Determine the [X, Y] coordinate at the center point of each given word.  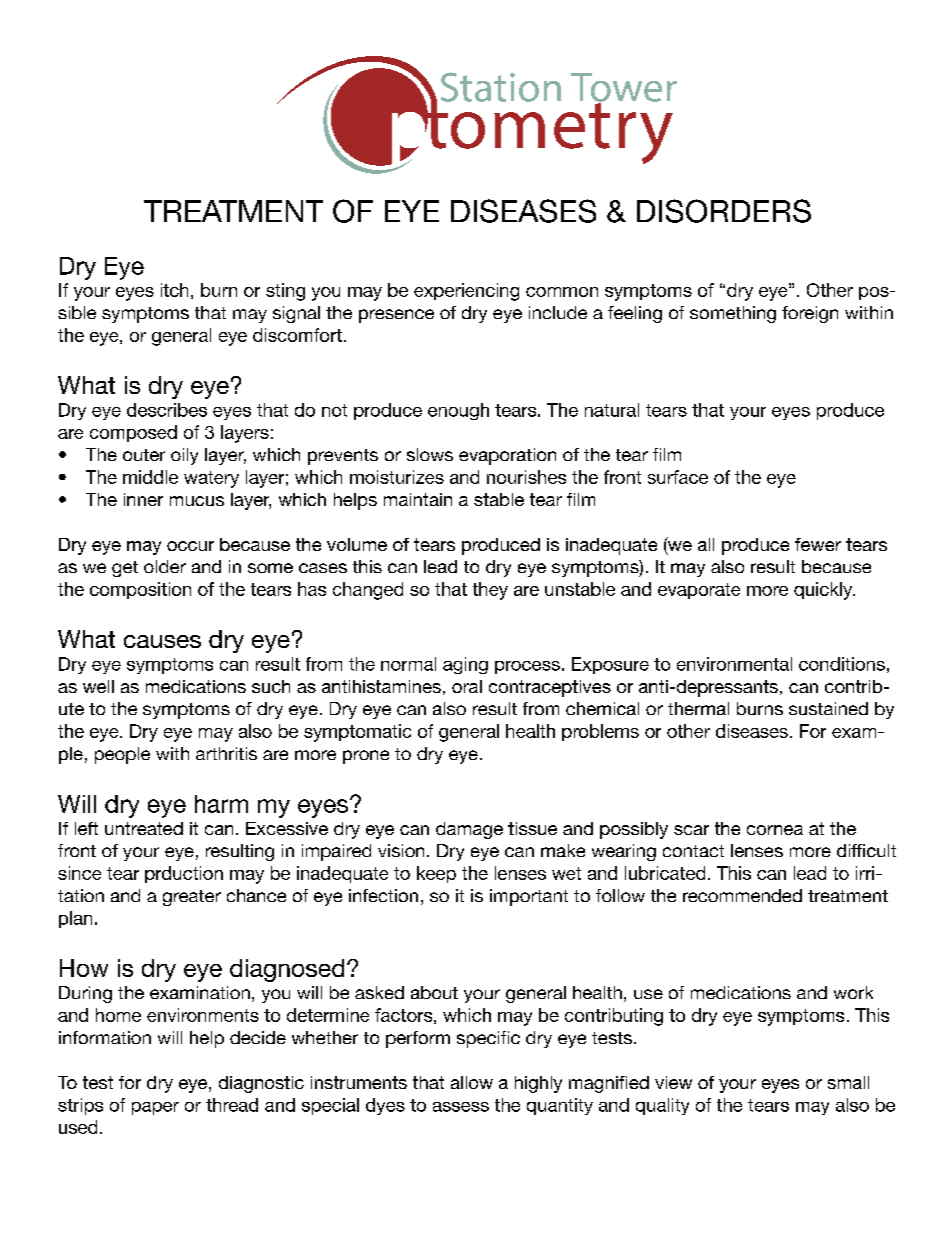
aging [465, 665]
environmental [734, 664]
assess [461, 1107]
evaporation [507, 456]
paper [155, 1108]
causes [162, 641]
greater [192, 898]
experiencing [466, 292]
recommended [742, 895]
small [848, 1082]
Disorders [724, 211]
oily [184, 456]
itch [174, 290]
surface [678, 477]
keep [436, 874]
